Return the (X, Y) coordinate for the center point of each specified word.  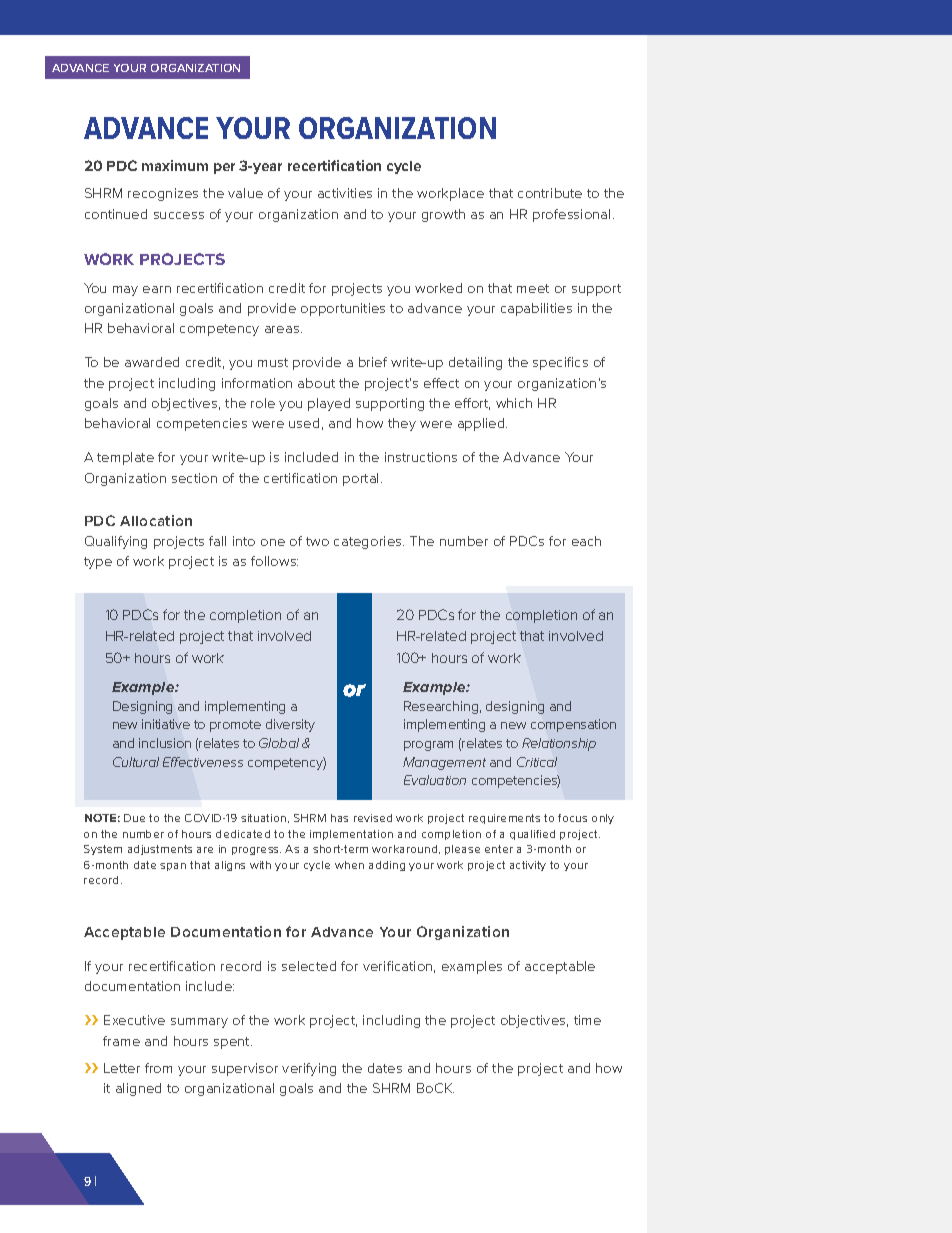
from (158, 1068)
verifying (309, 1069)
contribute (550, 193)
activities (345, 193)
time (587, 1020)
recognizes (163, 194)
